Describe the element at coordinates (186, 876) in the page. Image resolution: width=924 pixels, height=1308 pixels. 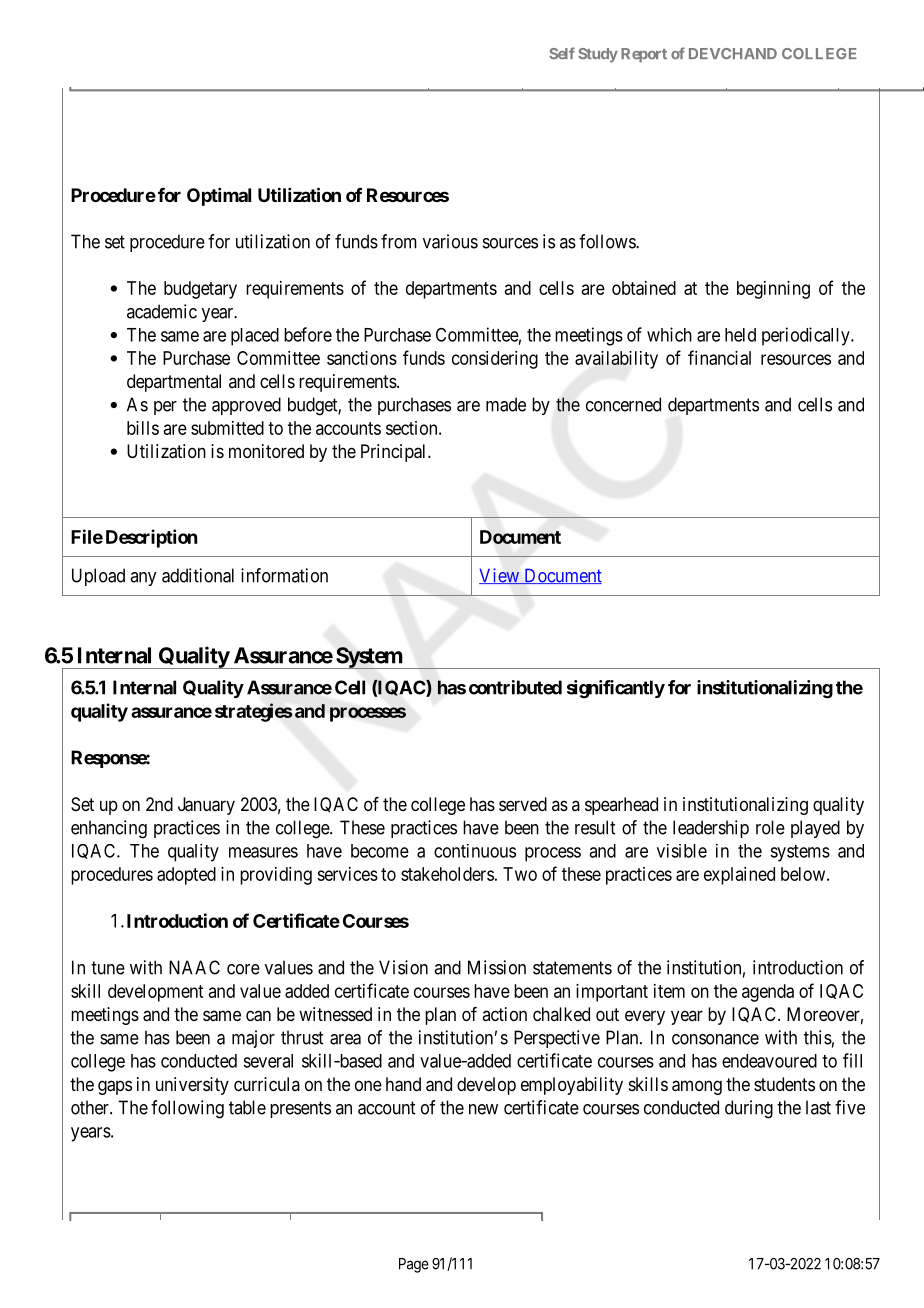
I see `adopted` at that location.
